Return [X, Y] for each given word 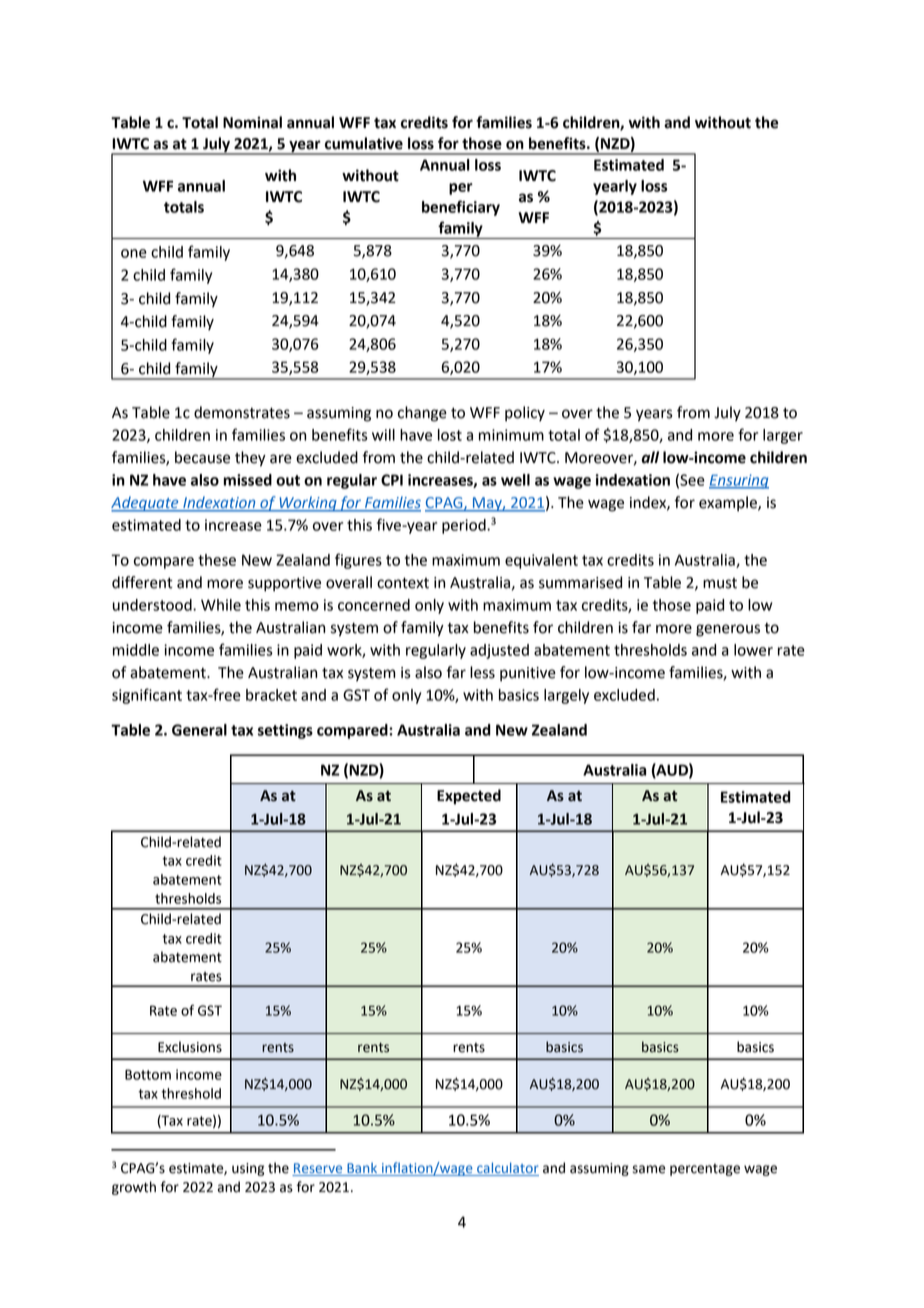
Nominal [252, 122]
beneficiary [461, 208]
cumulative [364, 143]
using [248, 1169]
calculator [507, 1169]
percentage [705, 1170]
